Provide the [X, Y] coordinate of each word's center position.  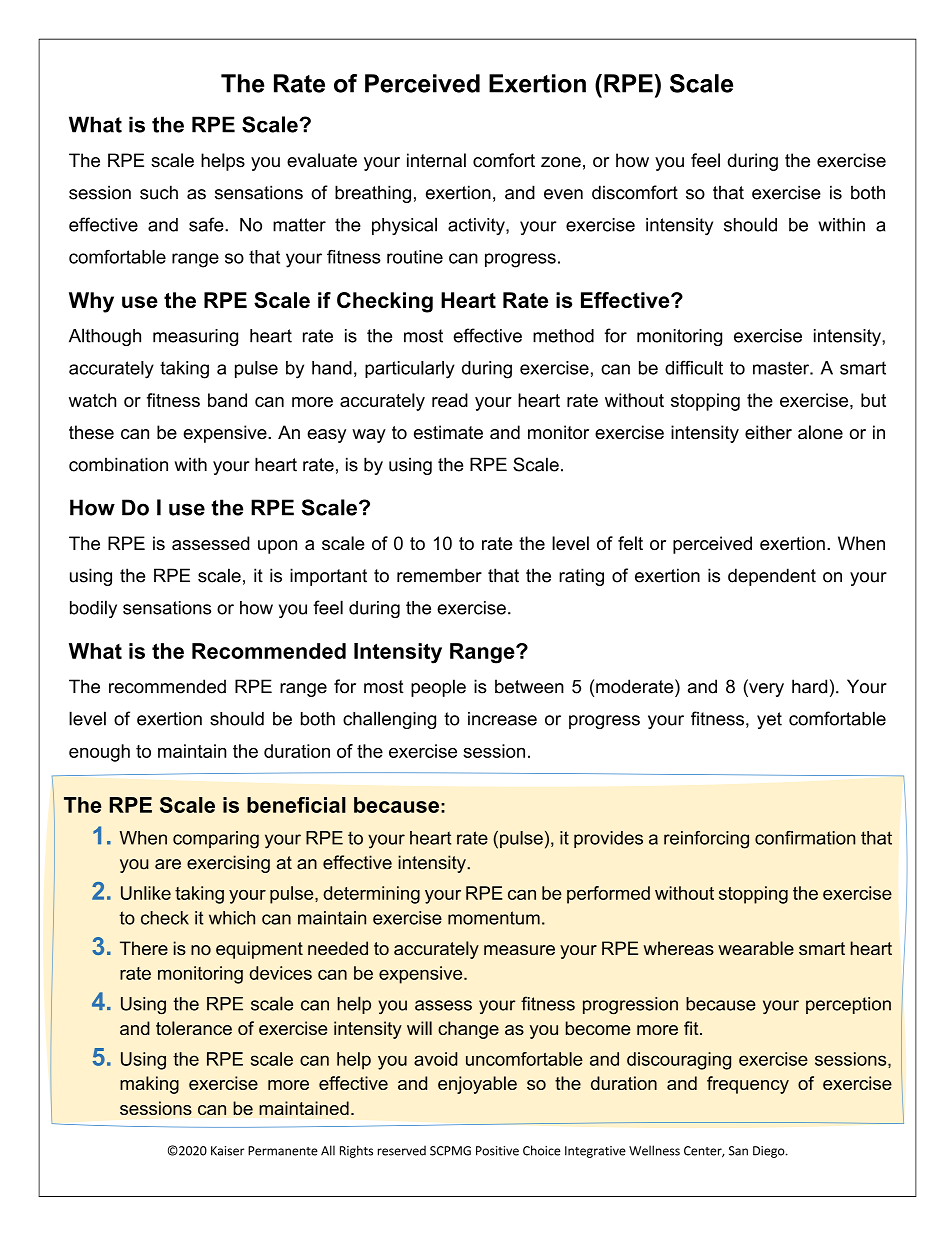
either [768, 432]
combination [118, 464]
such [159, 192]
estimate [448, 432]
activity [477, 226]
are [168, 864]
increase [502, 719]
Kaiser [227, 1151]
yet [769, 720]
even [563, 194]
